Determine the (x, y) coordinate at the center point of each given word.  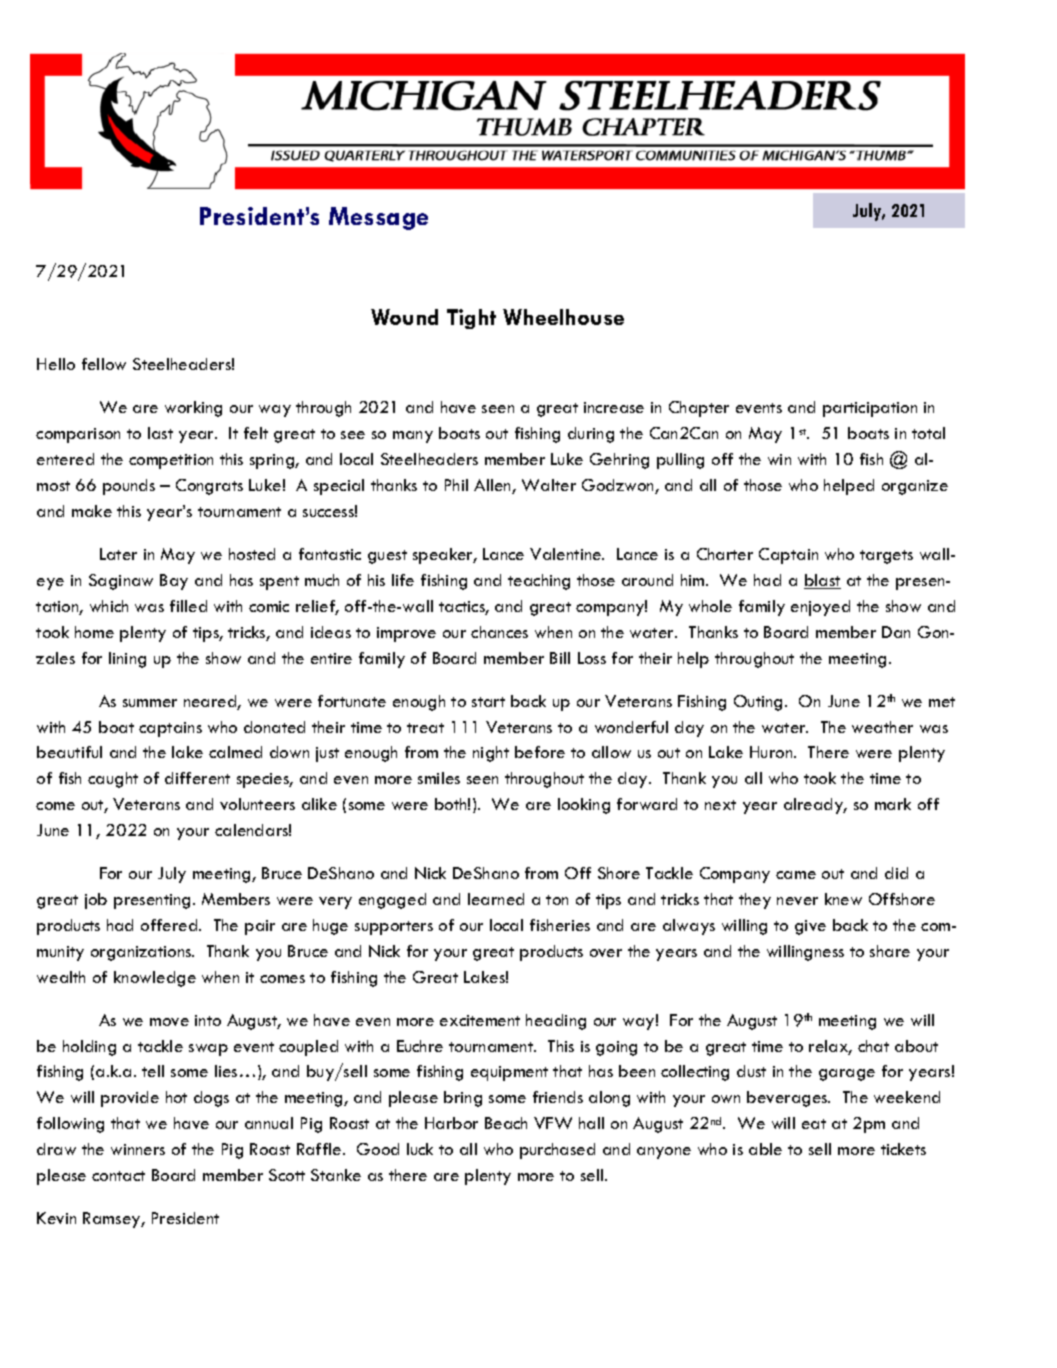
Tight (471, 319)
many (413, 437)
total (928, 433)
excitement (480, 1020)
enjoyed (820, 608)
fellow (104, 364)
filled (188, 606)
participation (870, 409)
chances (499, 632)
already (815, 806)
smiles (439, 778)
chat (873, 1046)
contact (118, 1176)
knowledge (155, 979)
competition (171, 461)
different (197, 778)
